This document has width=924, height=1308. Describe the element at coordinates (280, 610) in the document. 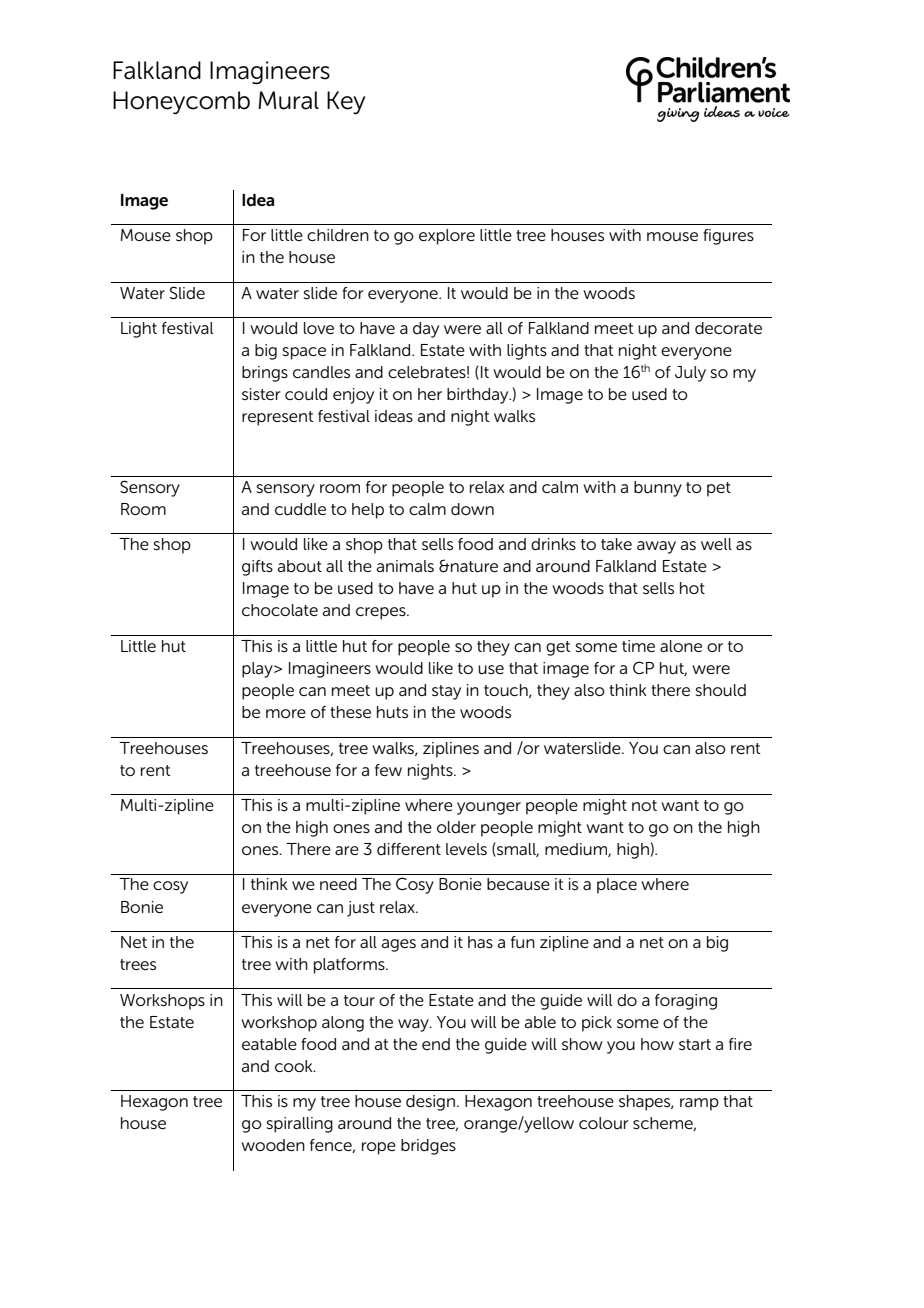

I see `chocolate` at that location.
